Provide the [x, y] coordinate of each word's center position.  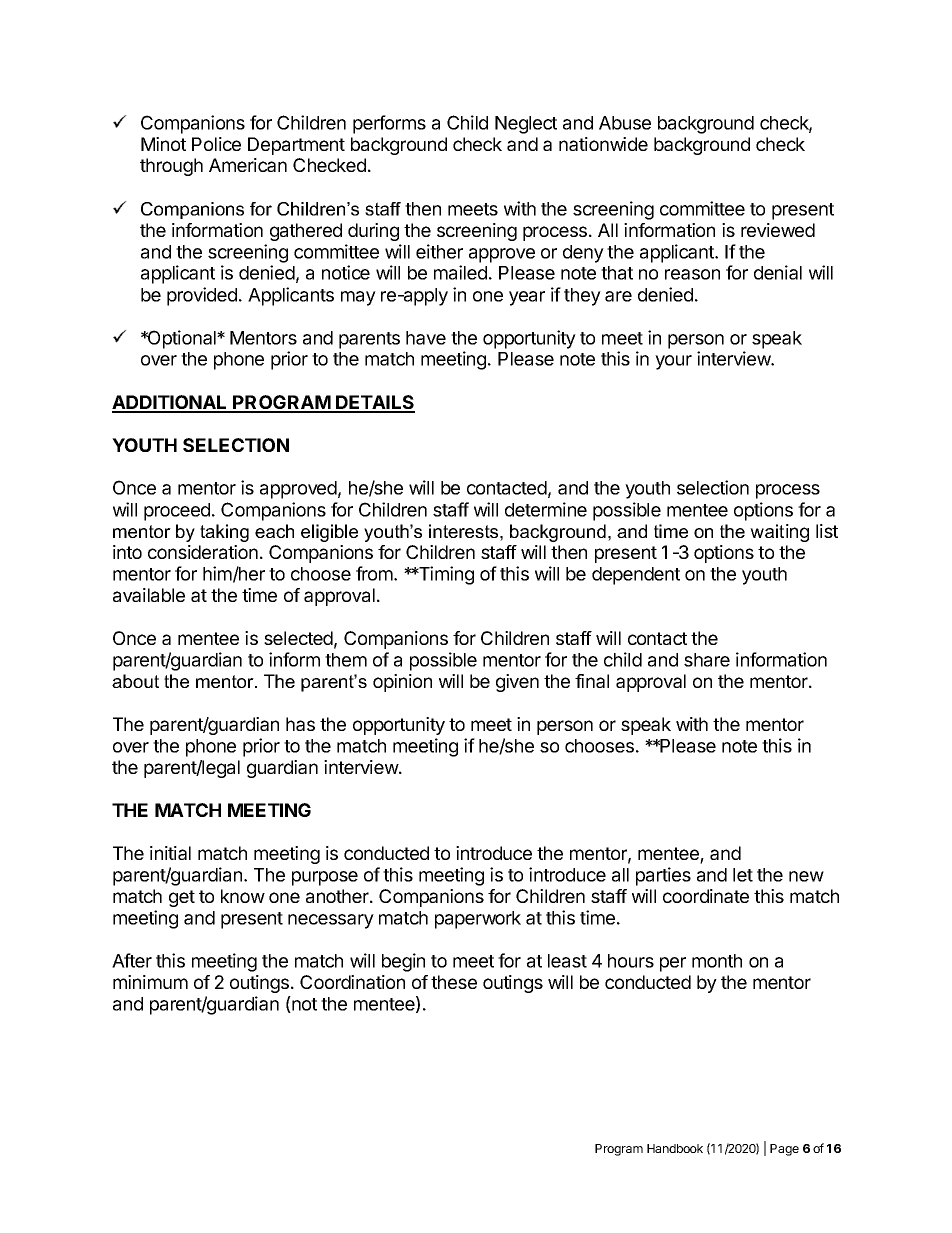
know [243, 896]
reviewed [778, 230]
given [517, 683]
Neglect [526, 125]
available [149, 595]
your [673, 362]
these [454, 982]
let [743, 875]
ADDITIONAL [171, 403]
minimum [150, 982]
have [426, 338]
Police [216, 144]
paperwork [478, 920]
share [707, 660]
